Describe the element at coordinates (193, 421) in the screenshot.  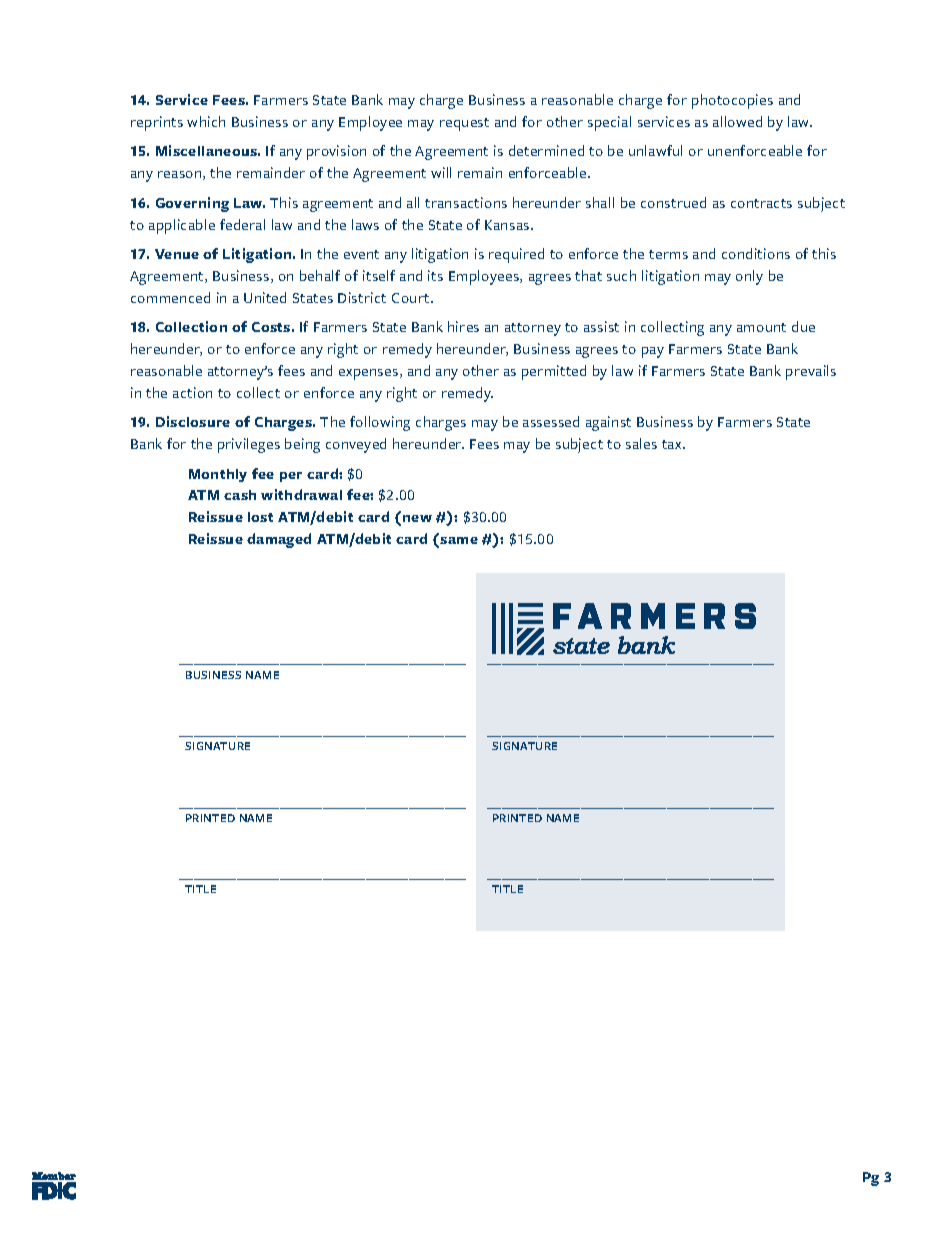
I see `Disclosure` at that location.
